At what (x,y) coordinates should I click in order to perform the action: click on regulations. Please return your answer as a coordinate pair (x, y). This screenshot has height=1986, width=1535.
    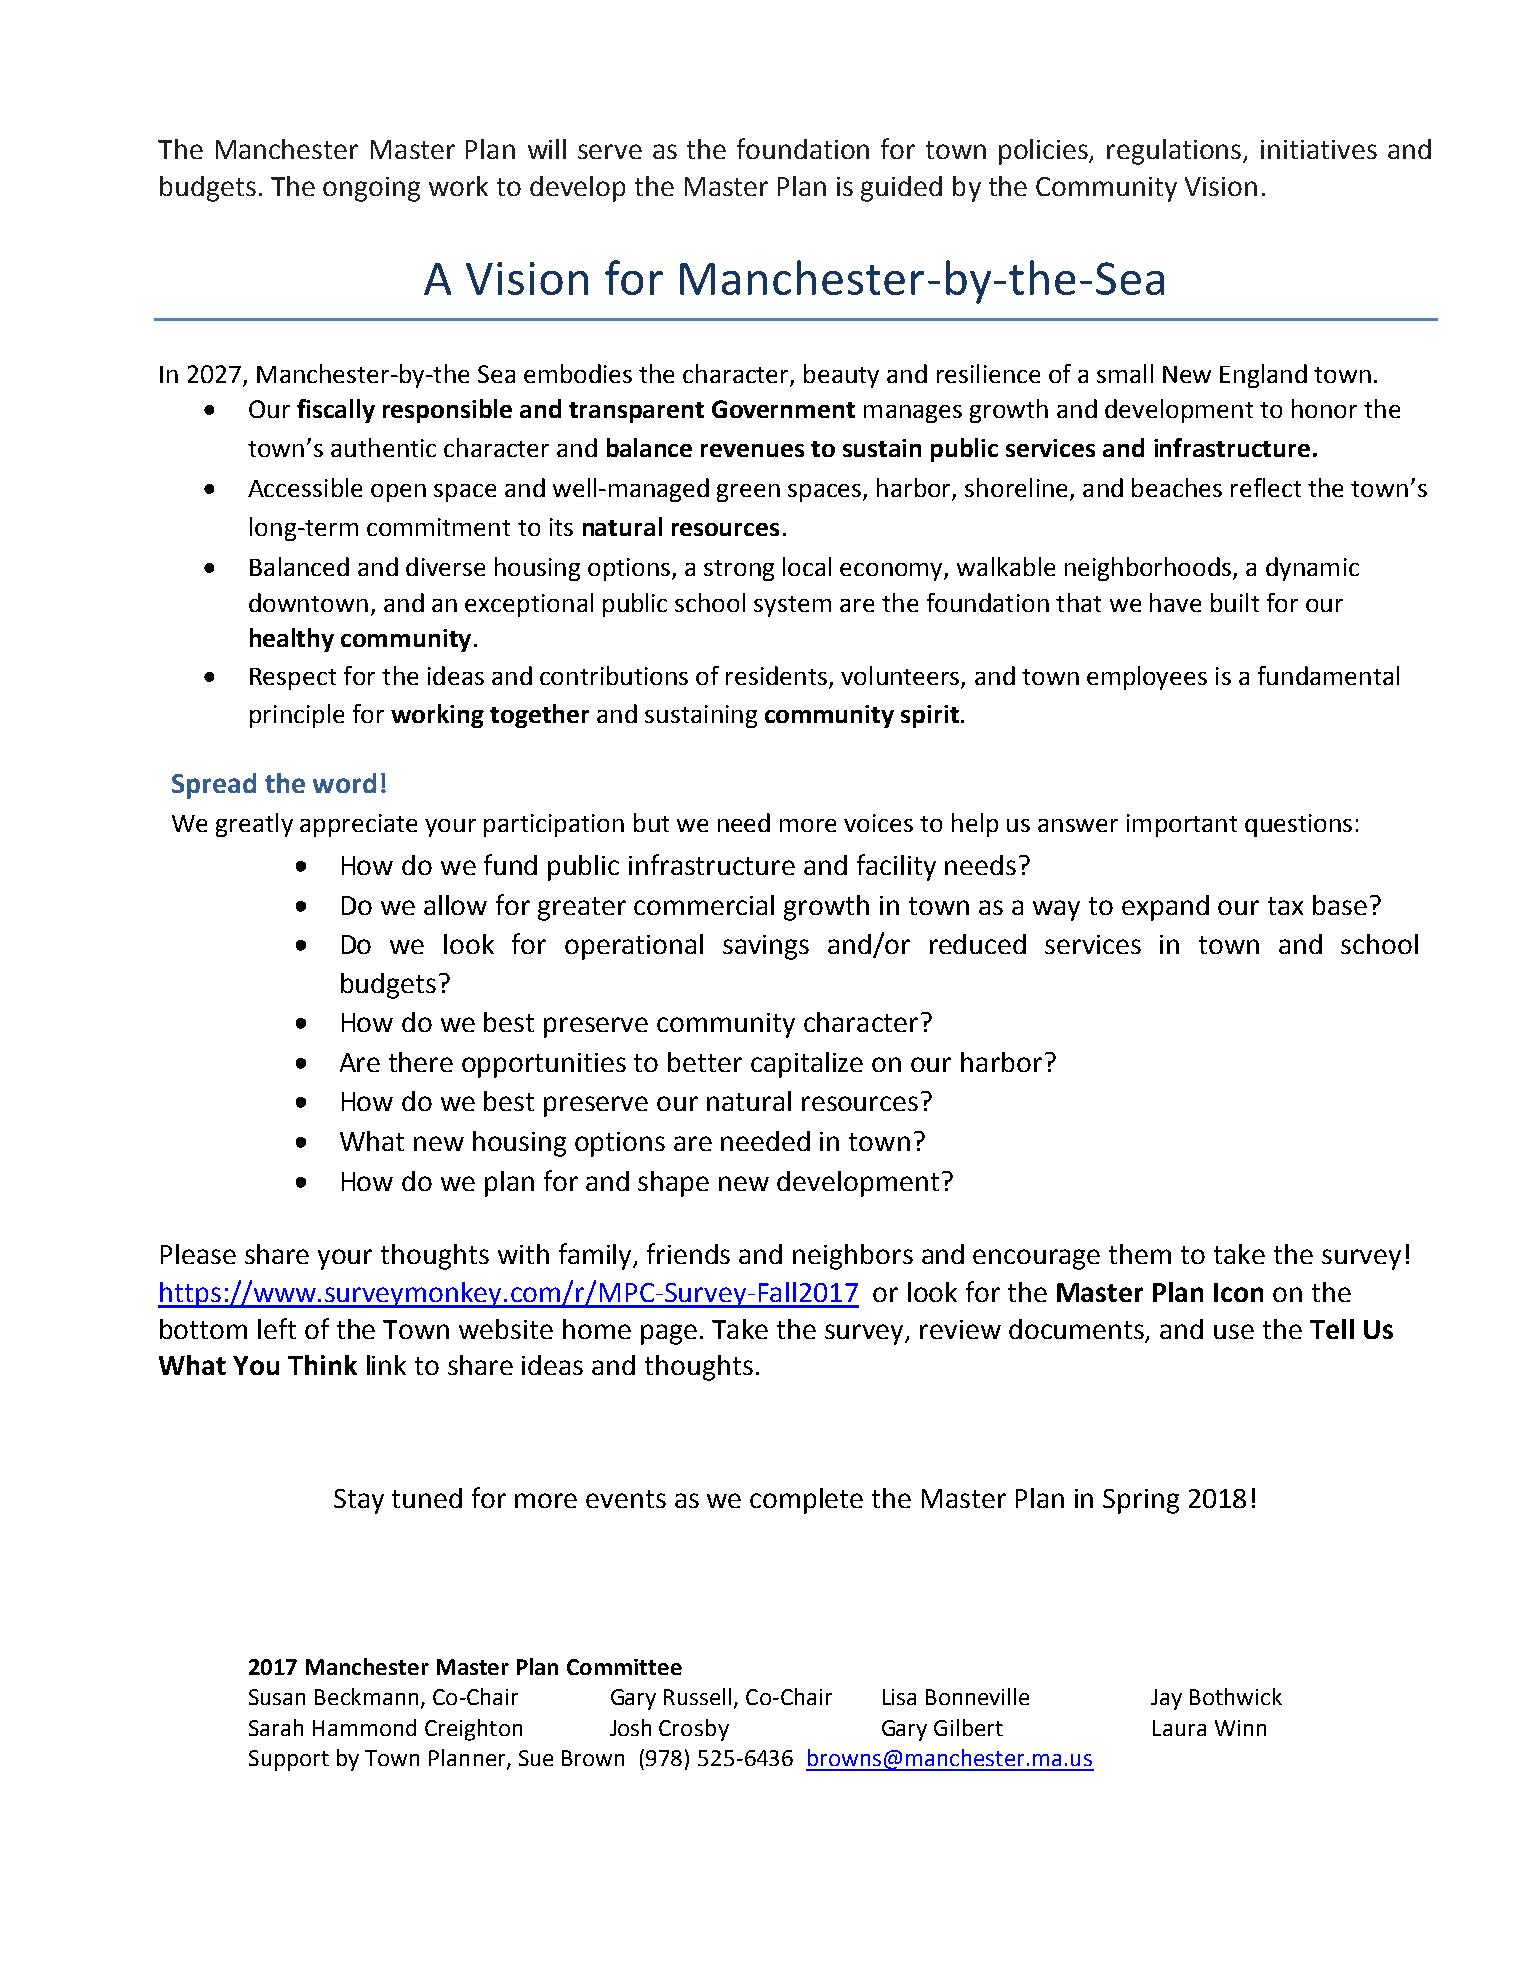
    Looking at the image, I should click on (1175, 152).
